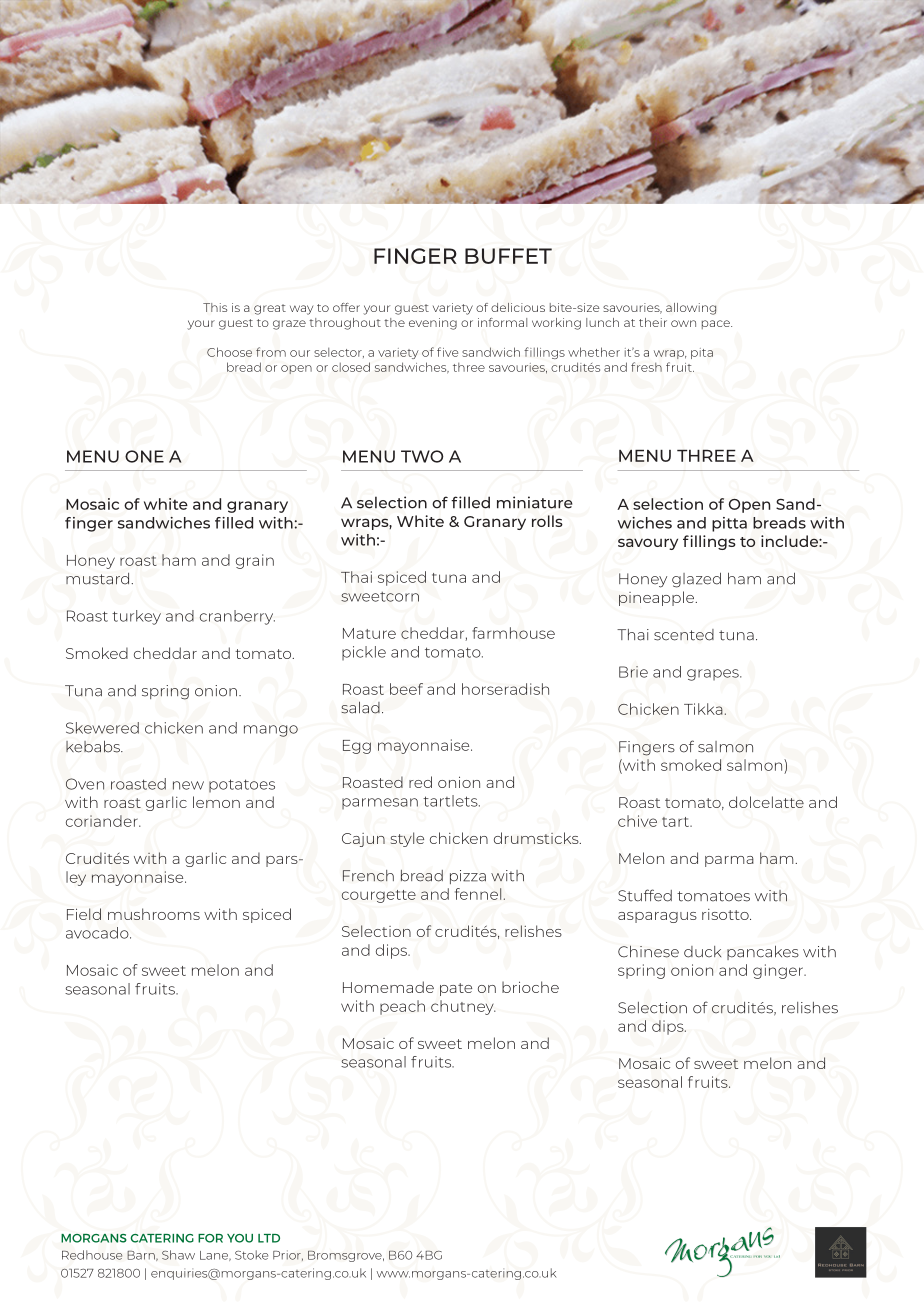 This image has height=1308, width=924. I want to click on Field, so click(84, 914).
